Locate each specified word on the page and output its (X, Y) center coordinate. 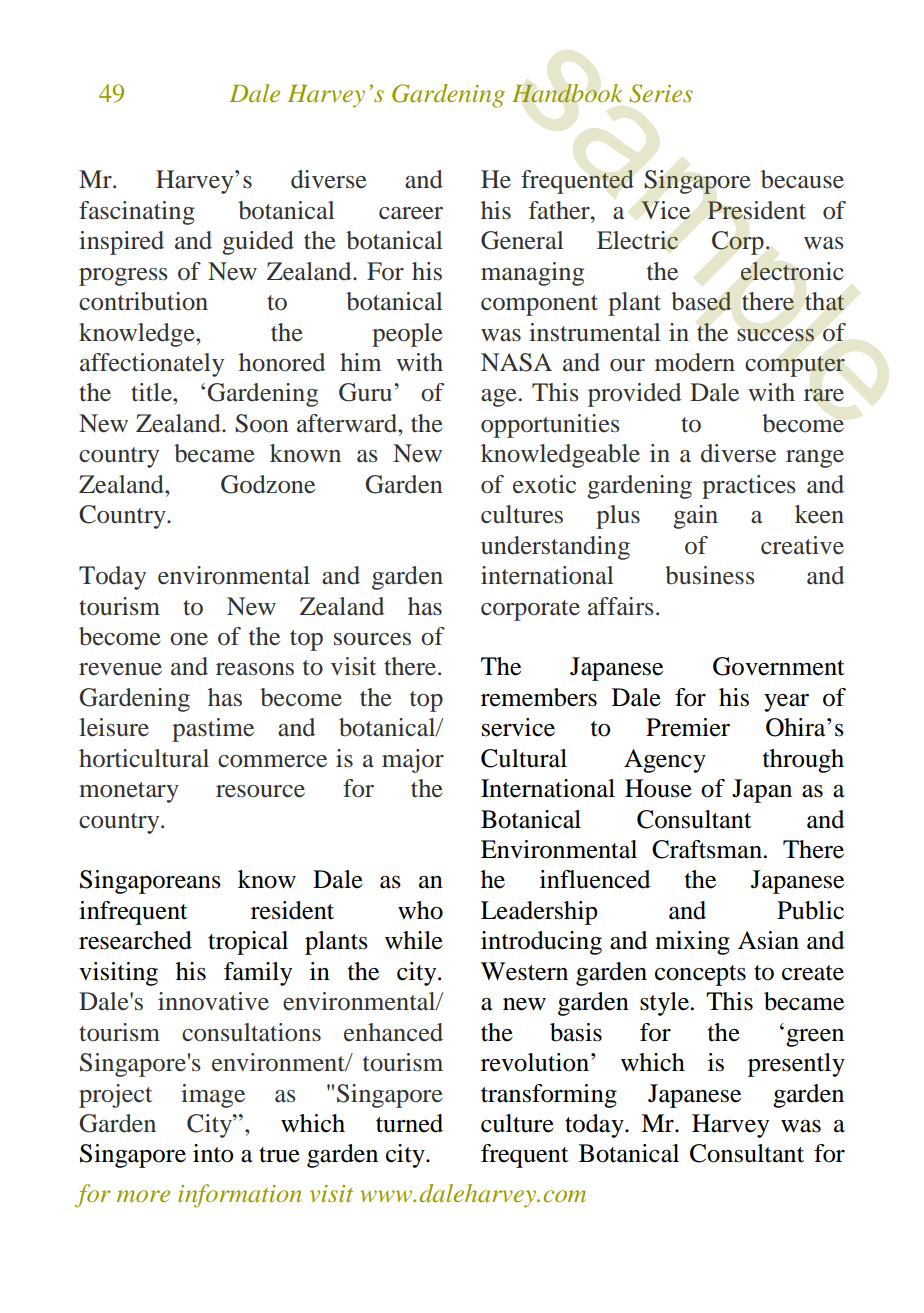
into (213, 1153)
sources (372, 639)
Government (779, 666)
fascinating (137, 213)
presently (796, 1065)
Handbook (567, 93)
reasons (255, 669)
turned (409, 1123)
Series (661, 93)
